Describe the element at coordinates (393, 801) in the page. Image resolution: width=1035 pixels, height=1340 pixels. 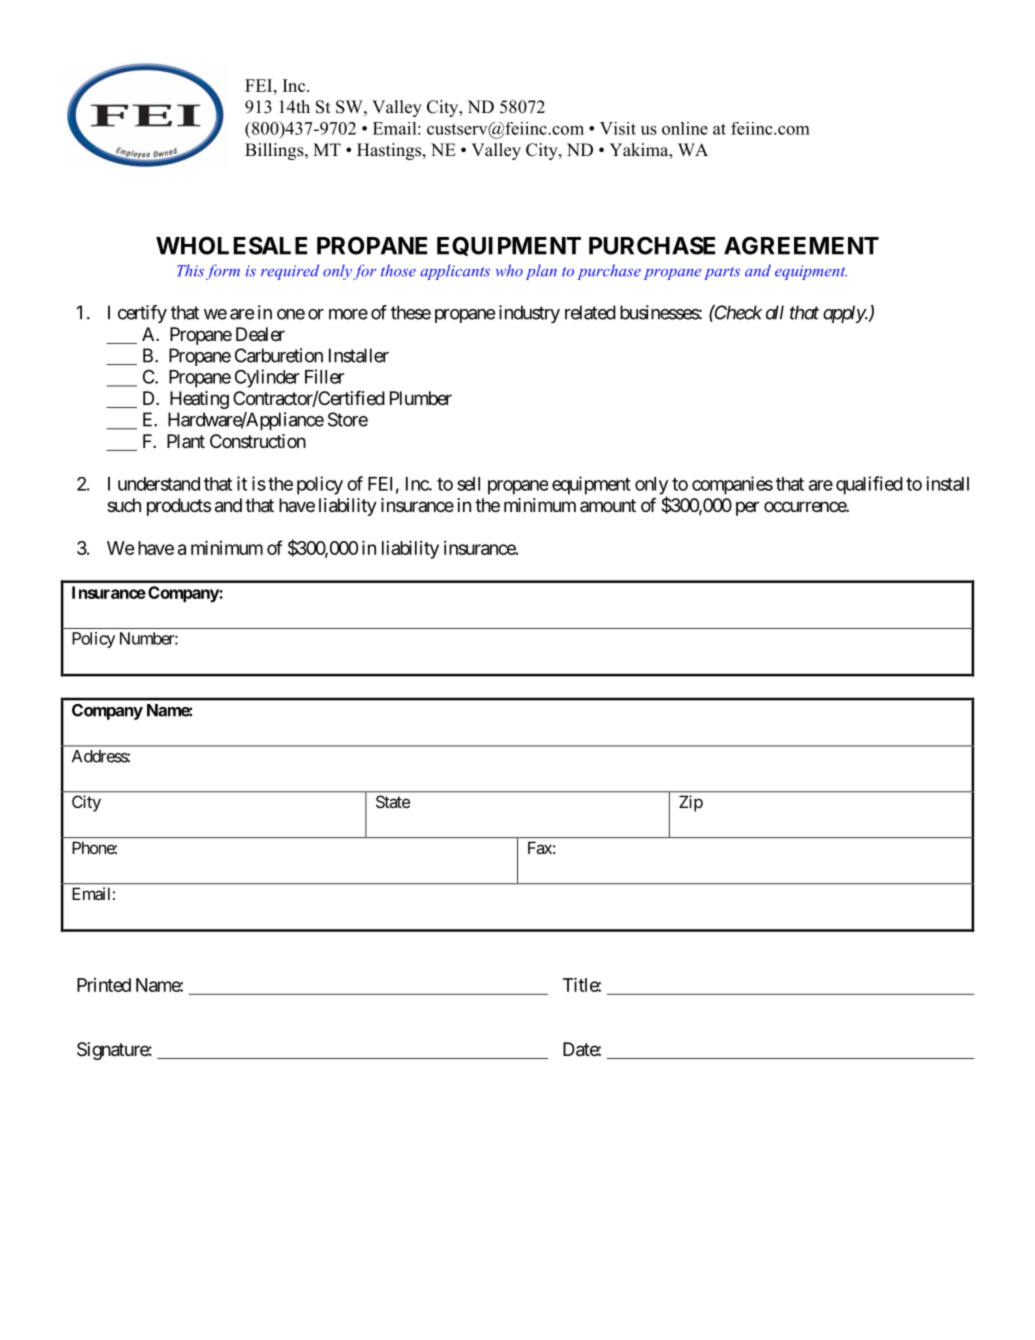
I see `State` at that location.
